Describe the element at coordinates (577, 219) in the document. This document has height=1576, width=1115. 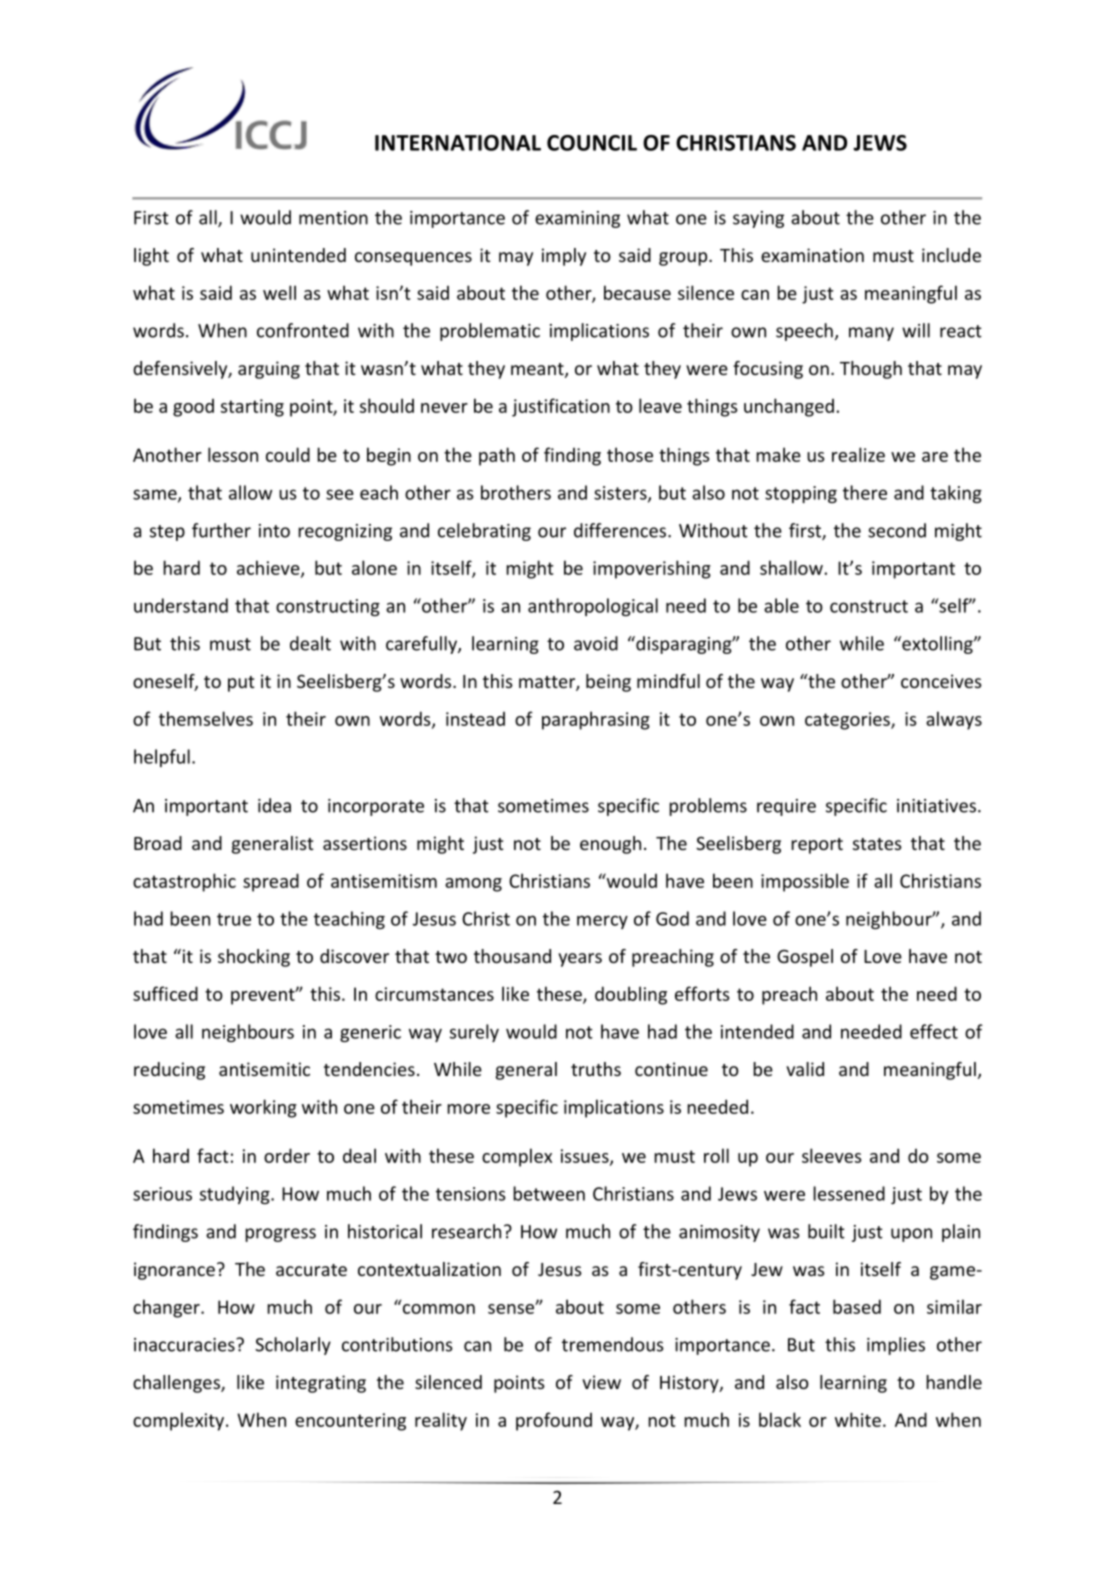
I see `examining` at that location.
